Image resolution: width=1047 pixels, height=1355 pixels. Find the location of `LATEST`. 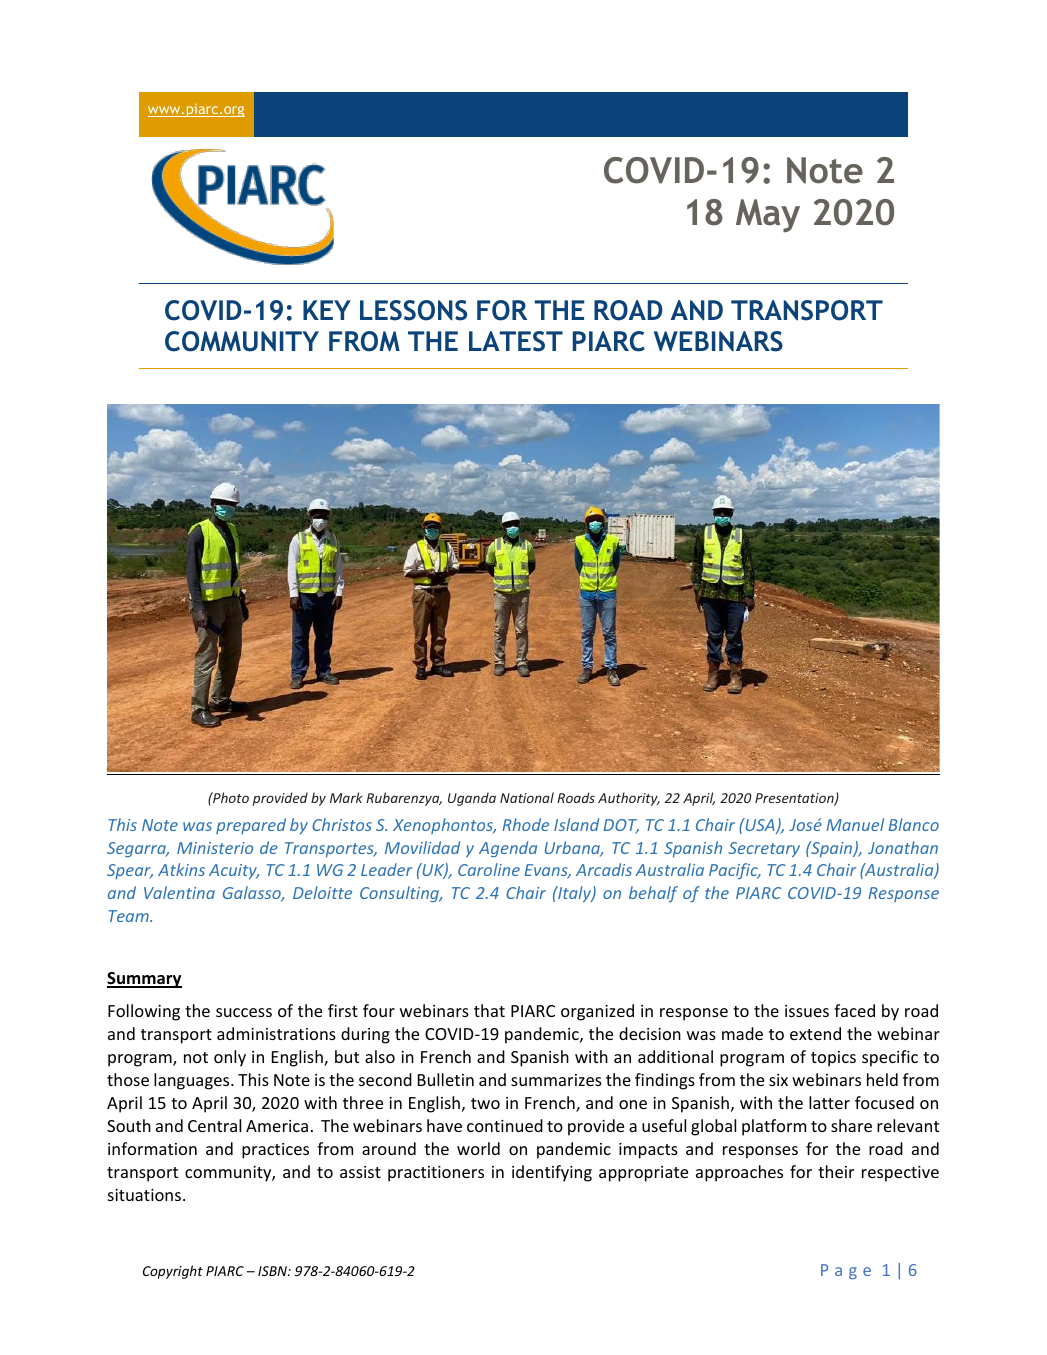

LATEST is located at coordinates (516, 341).
